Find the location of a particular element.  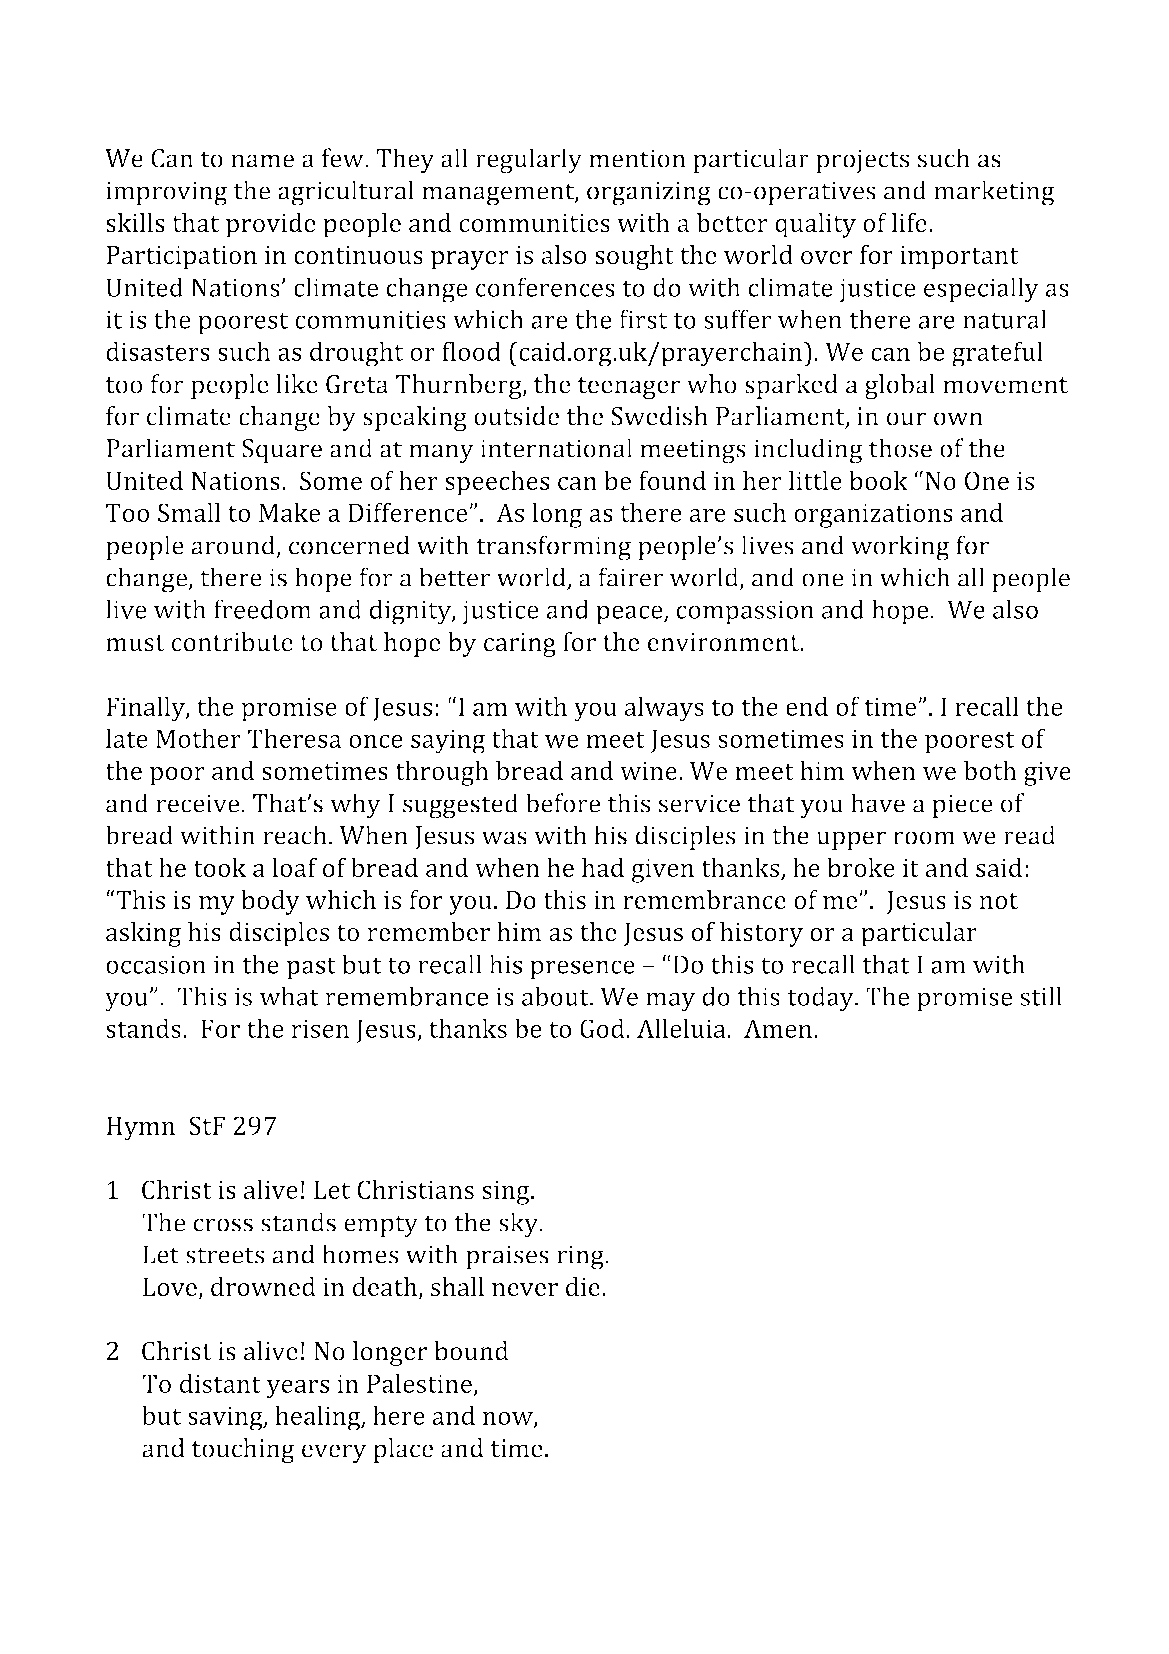

receive is located at coordinates (197, 803).
